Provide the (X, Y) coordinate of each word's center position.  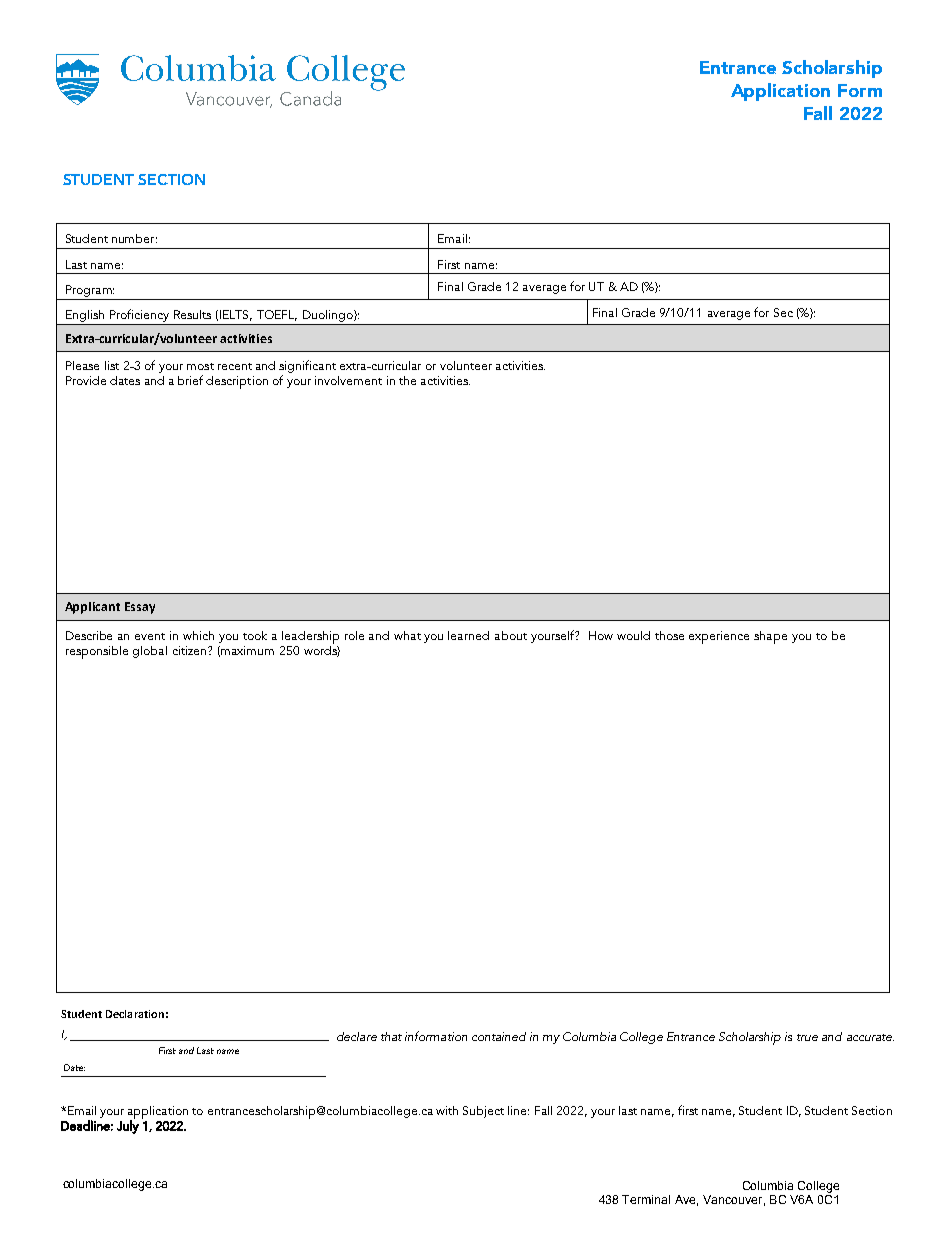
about (511, 635)
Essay (140, 608)
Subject (483, 1112)
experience (719, 637)
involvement (348, 380)
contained (499, 1036)
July (128, 1126)
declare (357, 1036)
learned (468, 635)
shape (770, 637)
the (407, 380)
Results (192, 314)
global (150, 652)
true (807, 1037)
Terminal (646, 1199)
